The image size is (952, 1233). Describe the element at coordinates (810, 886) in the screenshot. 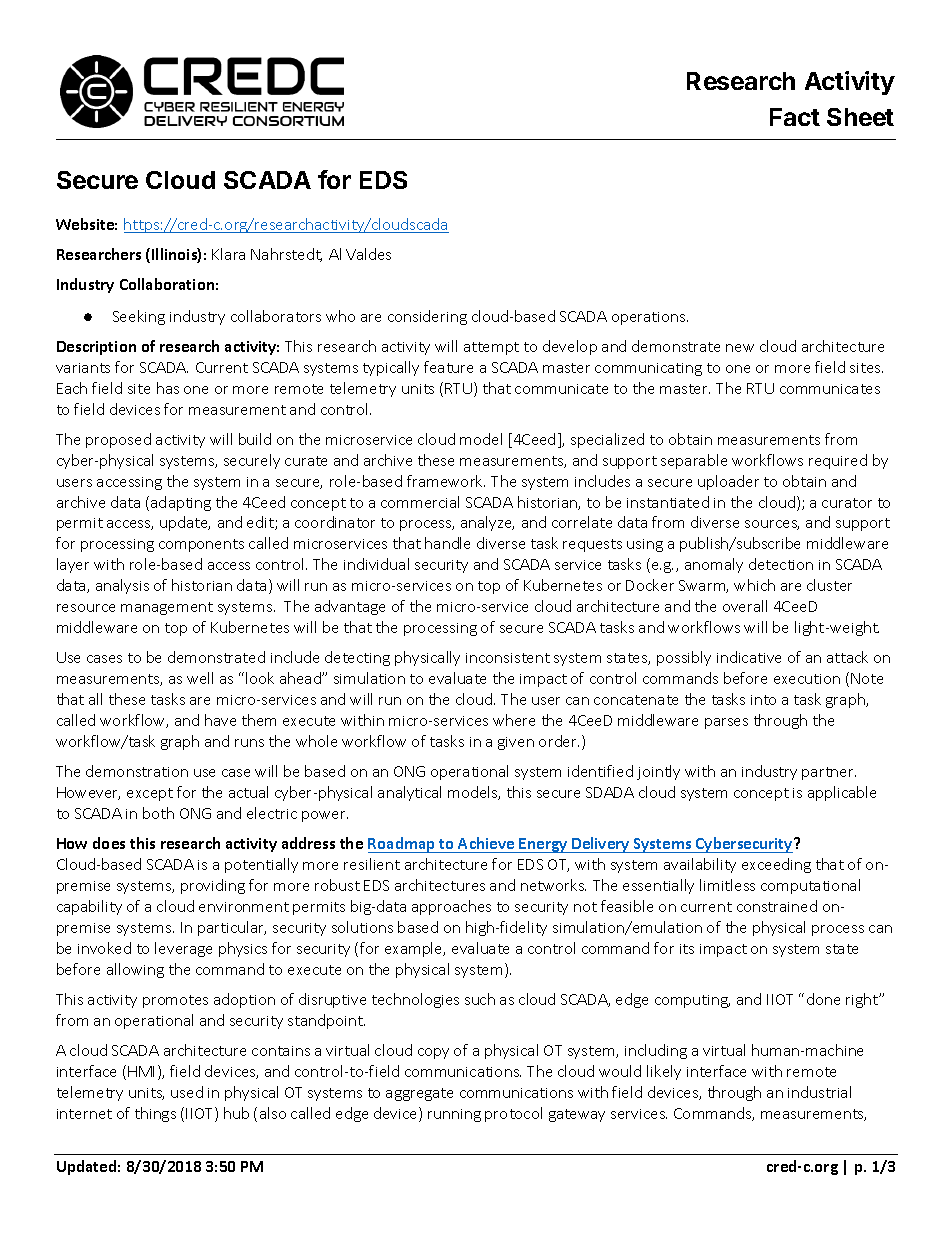

I see `computational` at that location.
